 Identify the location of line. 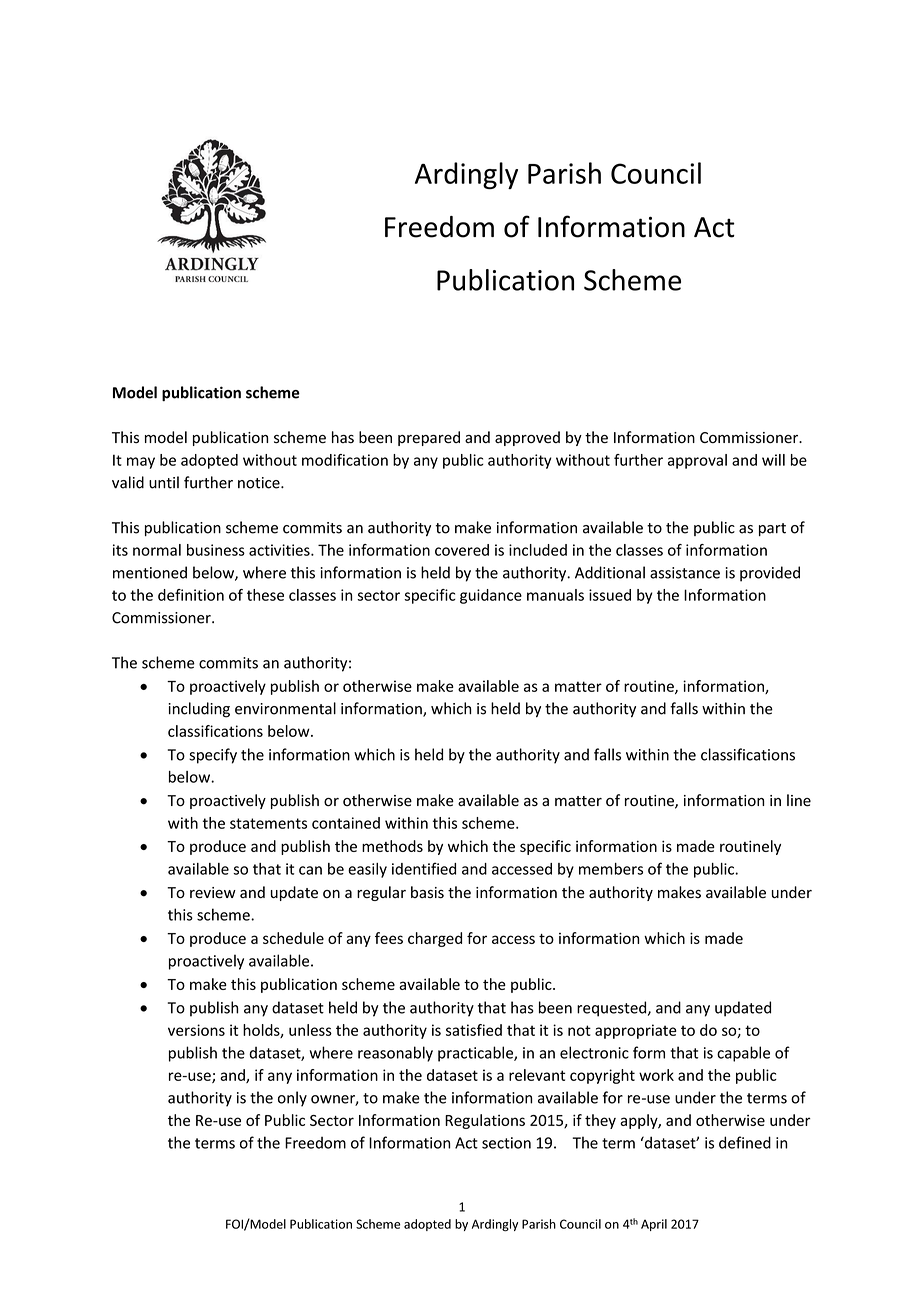
(799, 800).
